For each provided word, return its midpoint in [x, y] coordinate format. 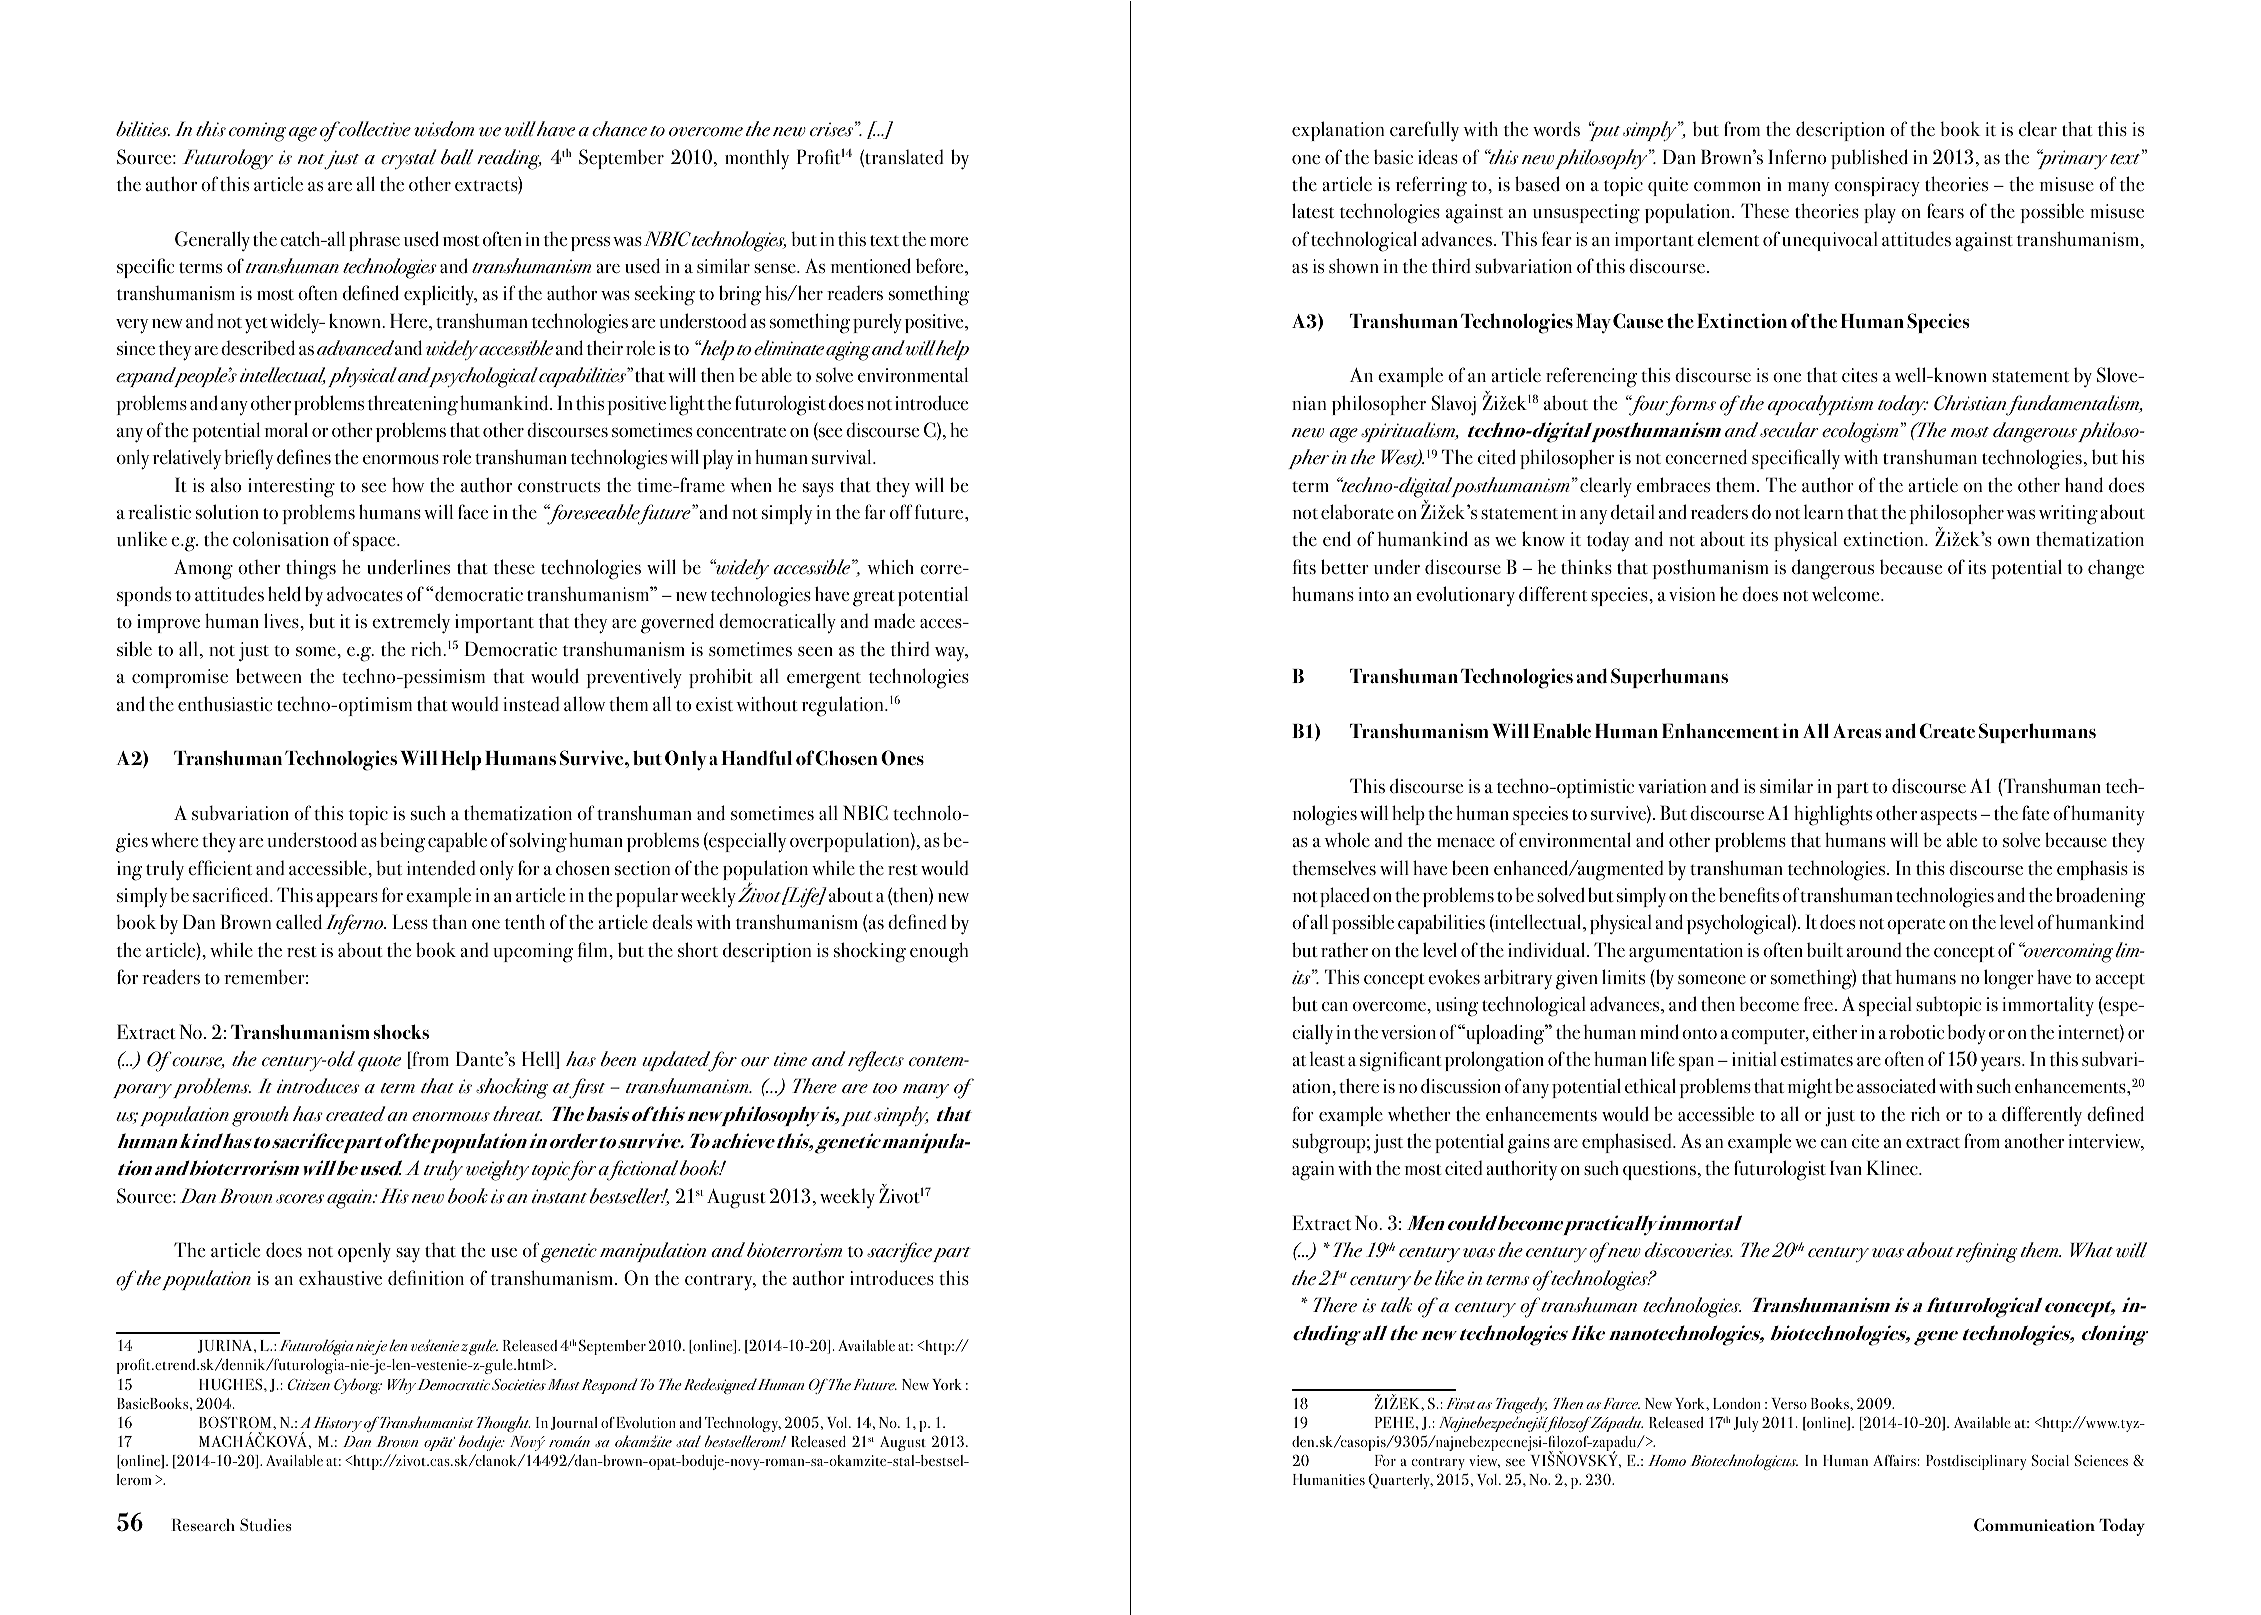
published [1869, 159]
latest [1313, 211]
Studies [265, 1524]
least [1327, 1059]
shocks [401, 1032]
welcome [1847, 594]
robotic [1917, 1032]
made [894, 621]
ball [457, 157]
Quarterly [1400, 1481]
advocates [365, 594]
